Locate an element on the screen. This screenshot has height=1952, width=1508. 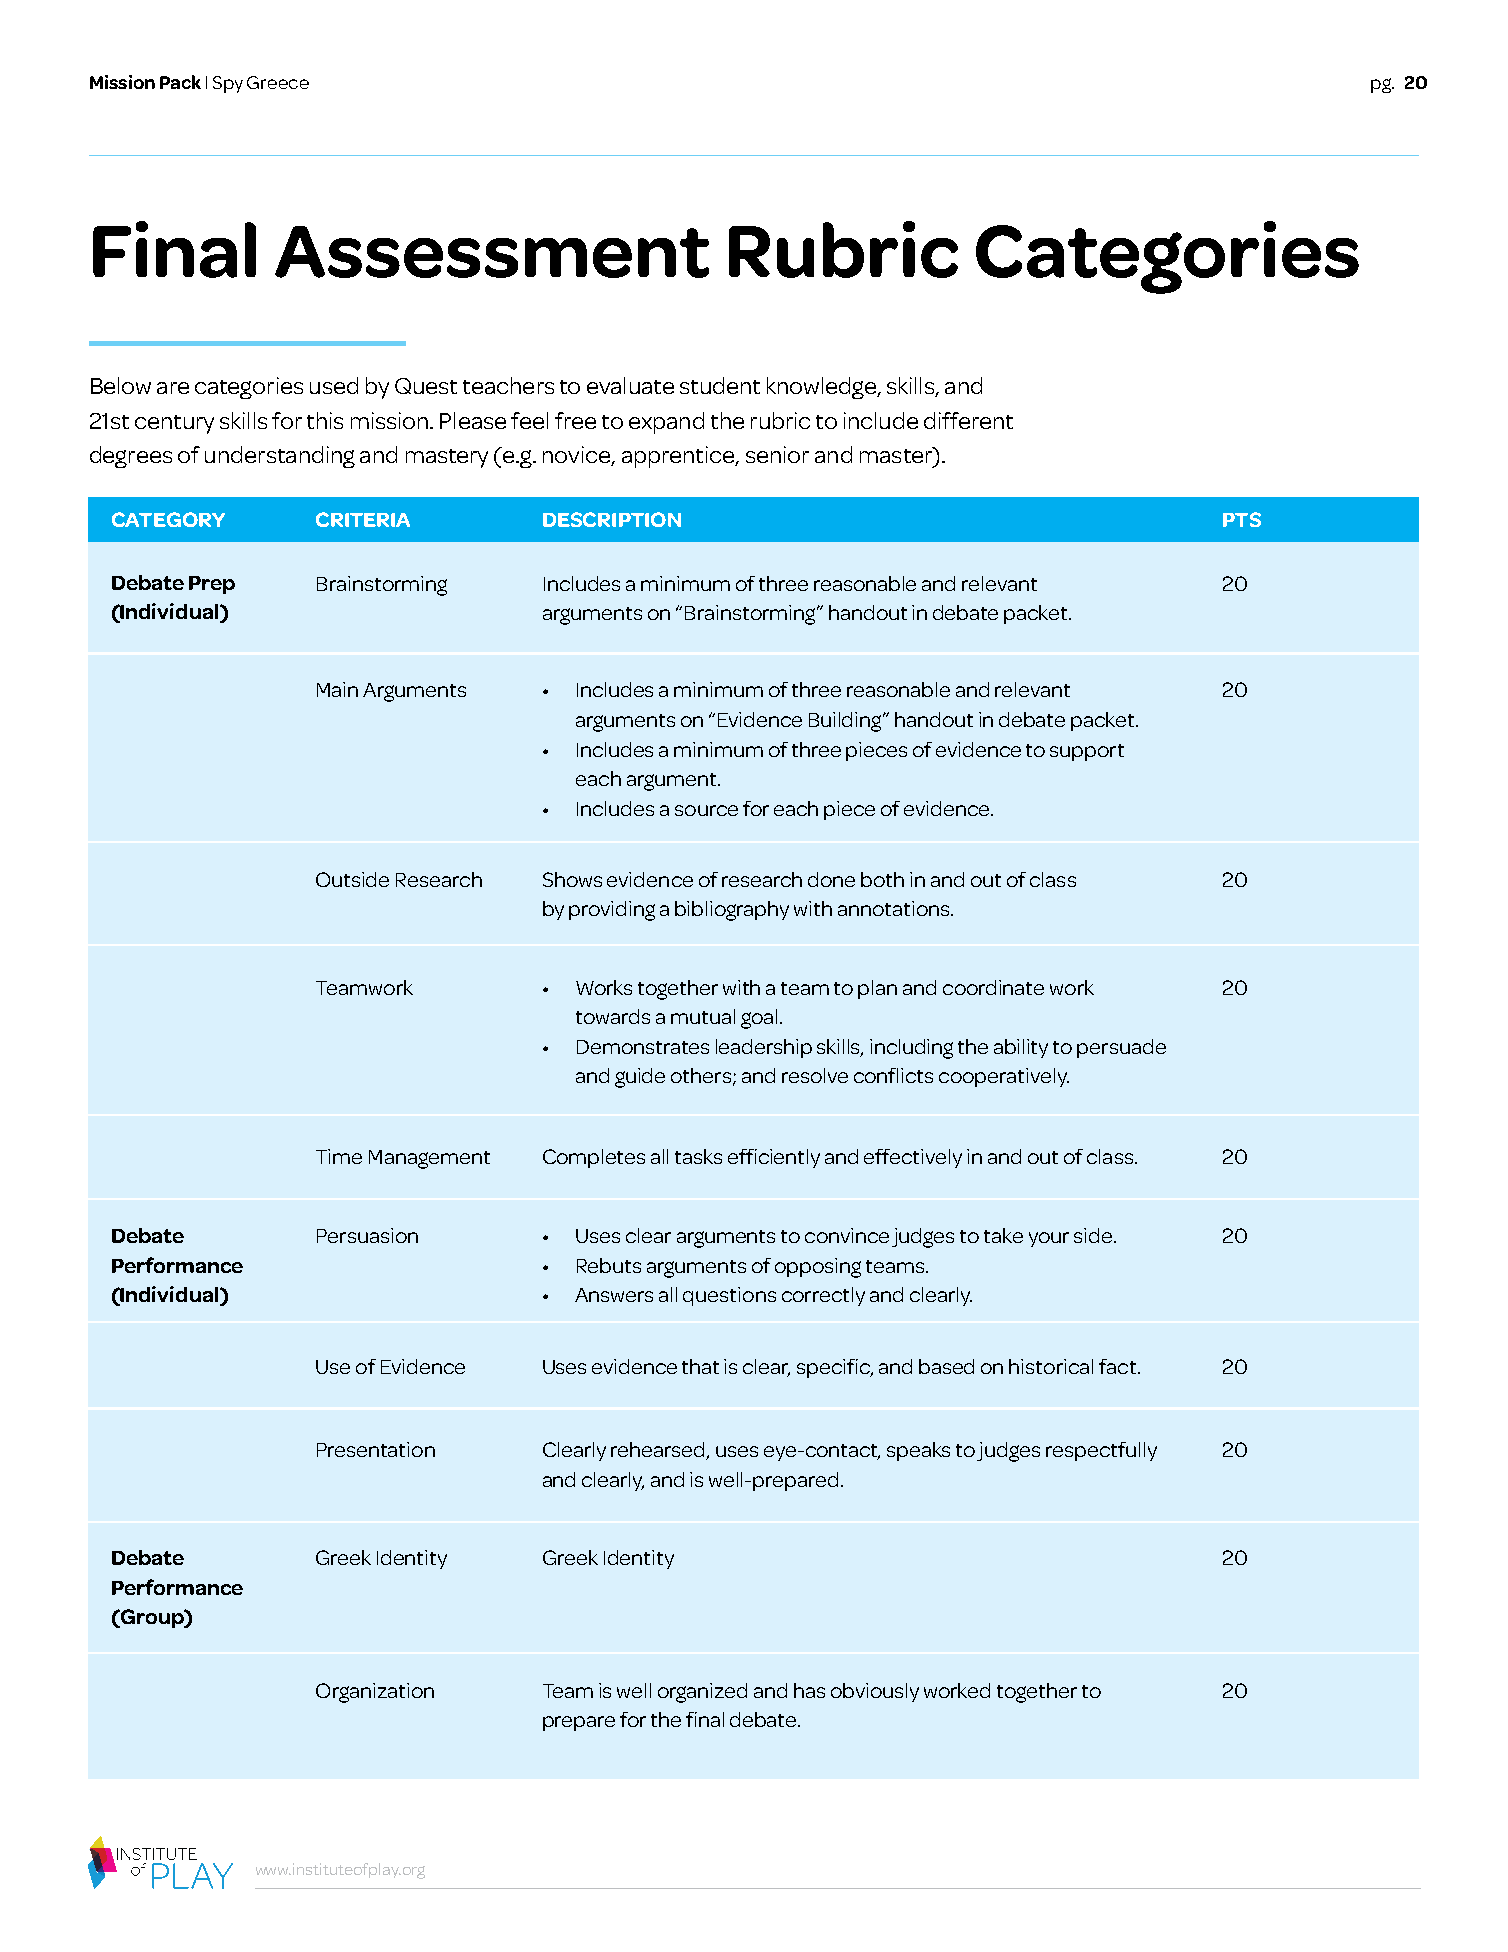
Assessment is located at coordinates (492, 252).
